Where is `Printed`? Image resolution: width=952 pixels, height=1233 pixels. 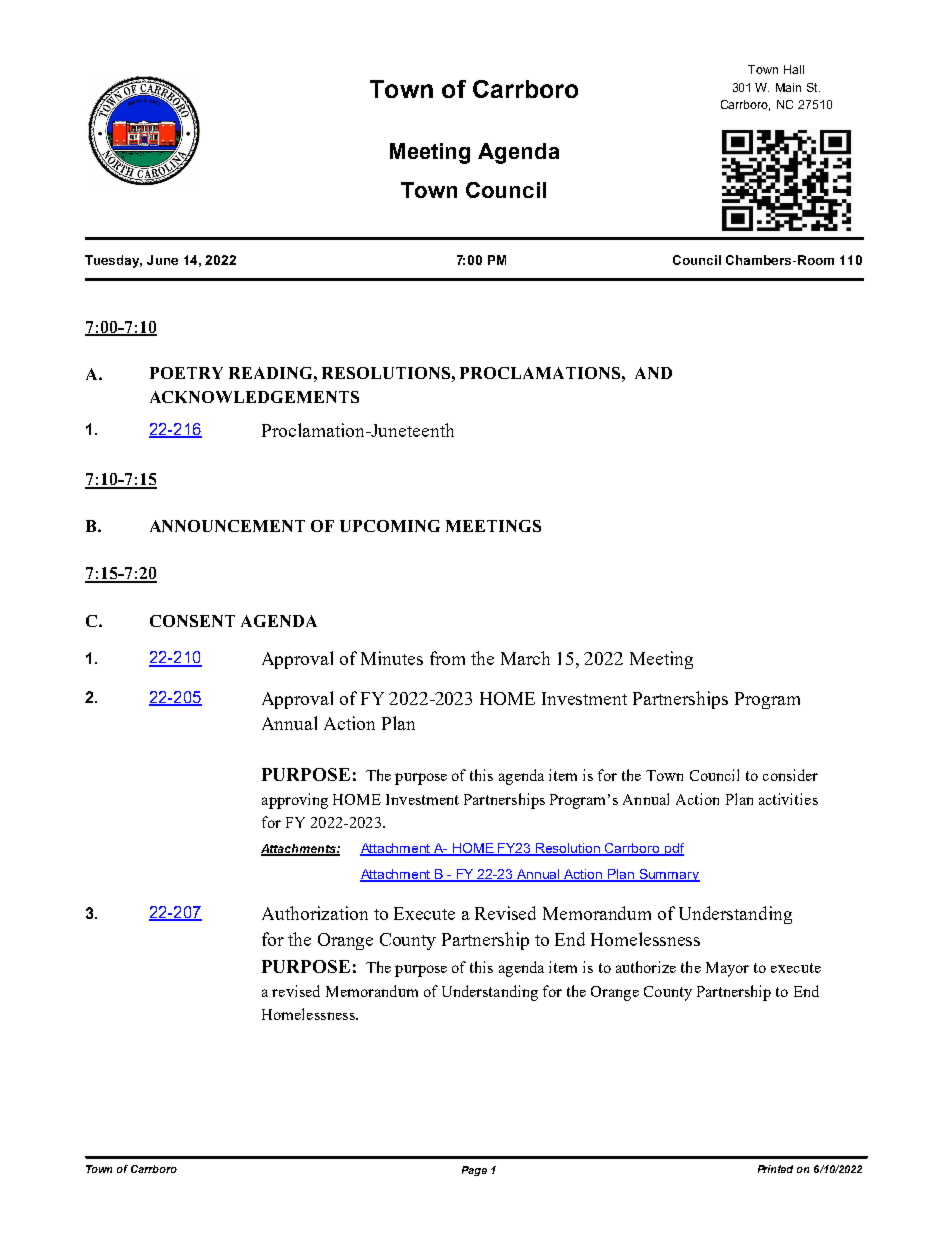
Printed is located at coordinates (775, 1169).
